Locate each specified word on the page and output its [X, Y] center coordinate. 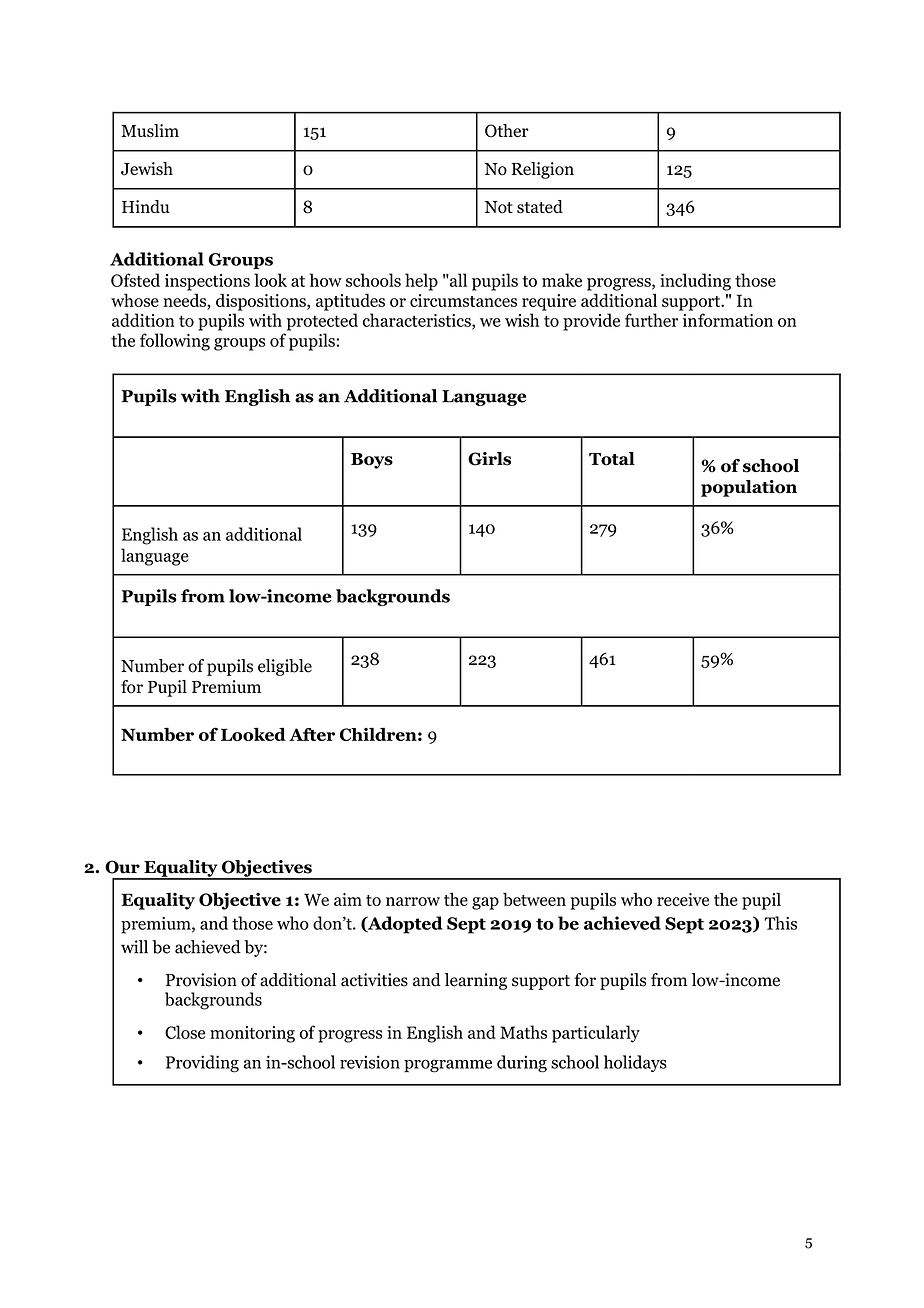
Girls [489, 459]
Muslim [150, 131]
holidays [635, 1063]
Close [185, 1032]
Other [507, 131]
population [749, 488]
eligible [285, 667]
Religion [543, 170]
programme [448, 1066]
